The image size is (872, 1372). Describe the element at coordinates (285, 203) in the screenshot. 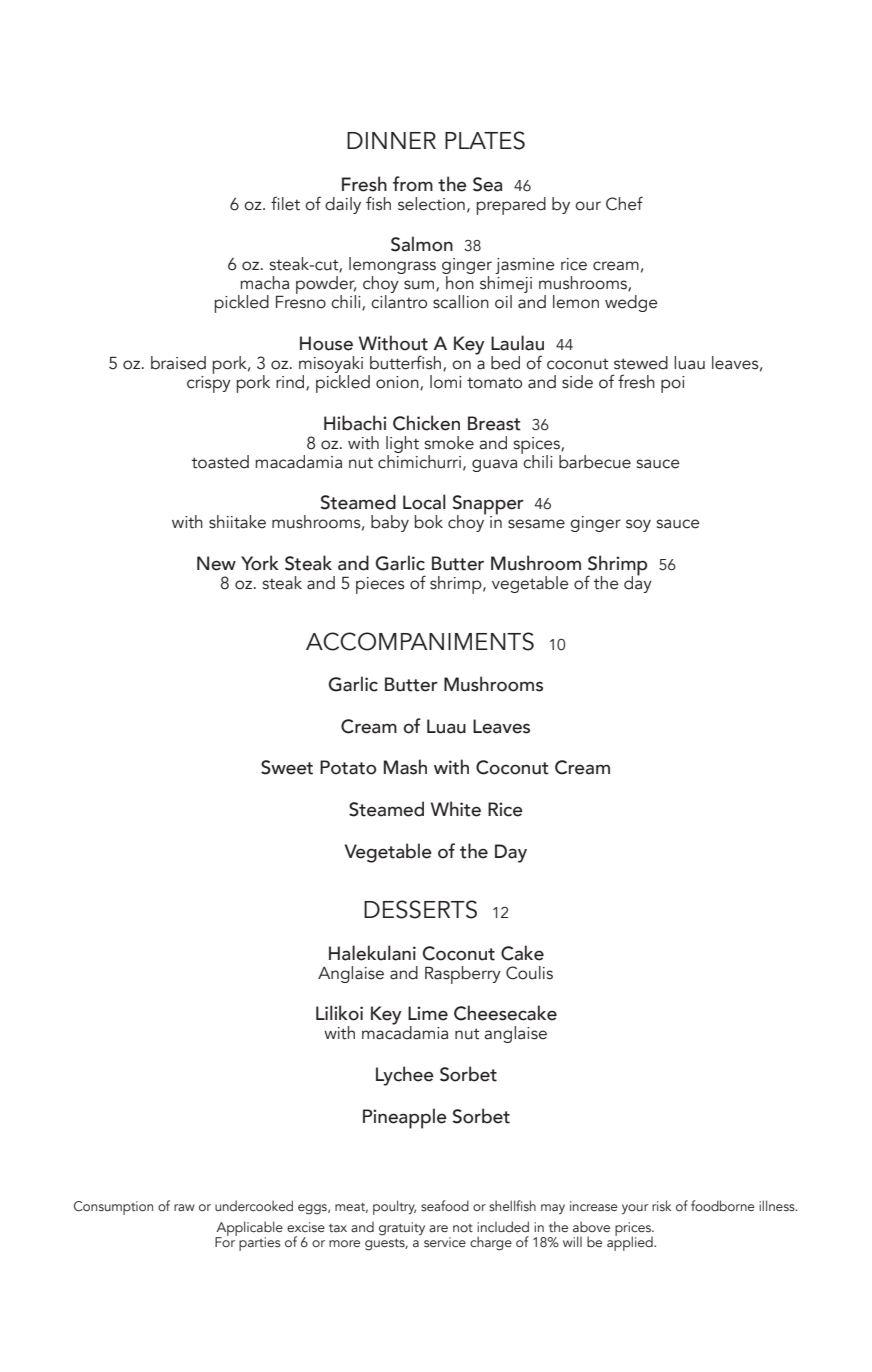

I see `filet` at that location.
